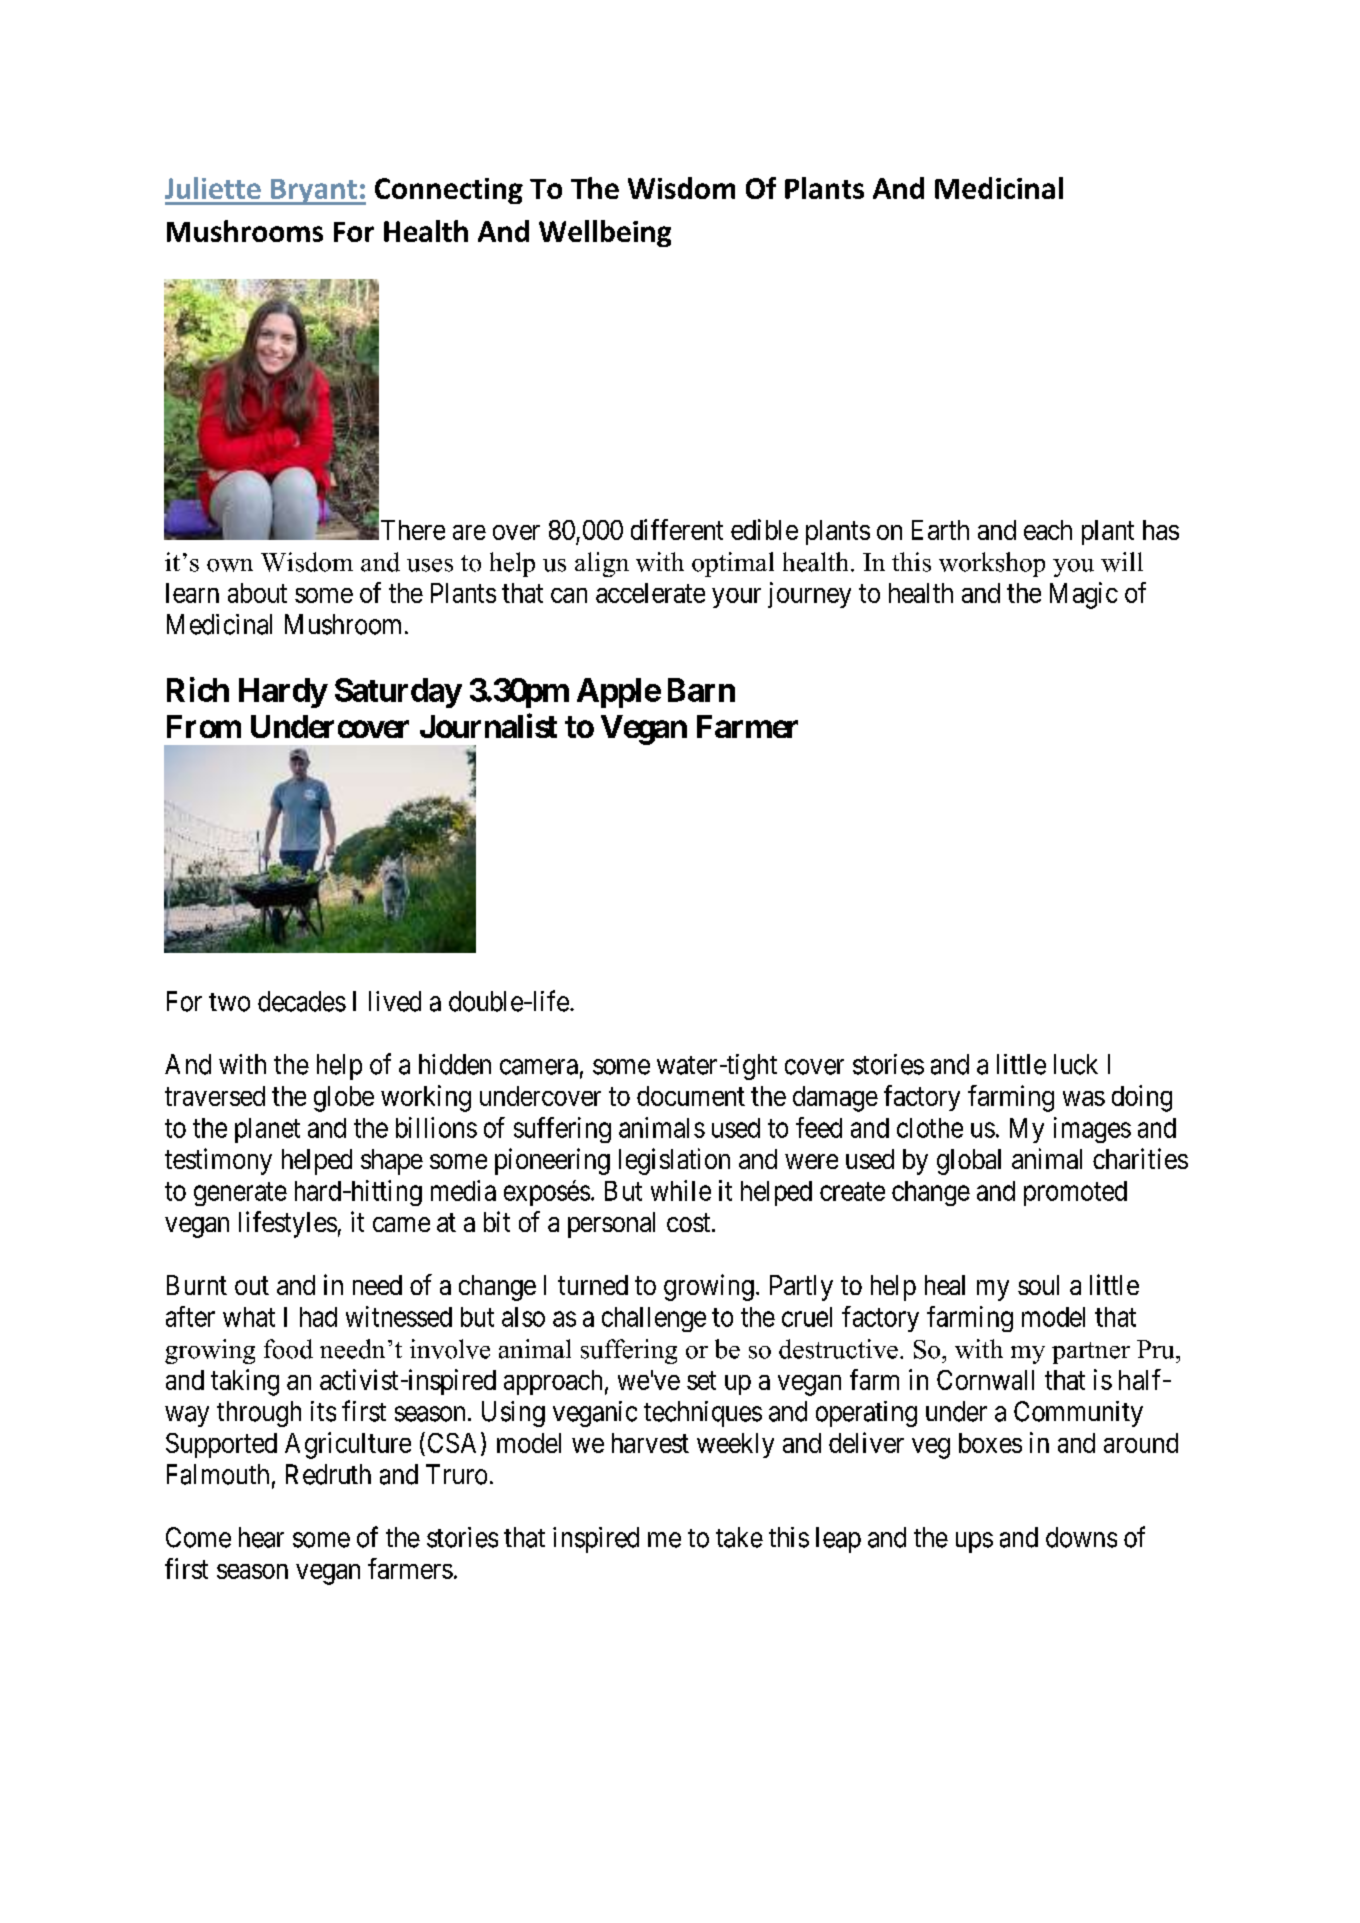  What do you see at coordinates (314, 192) in the image?
I see `Bryant` at bounding box center [314, 192].
